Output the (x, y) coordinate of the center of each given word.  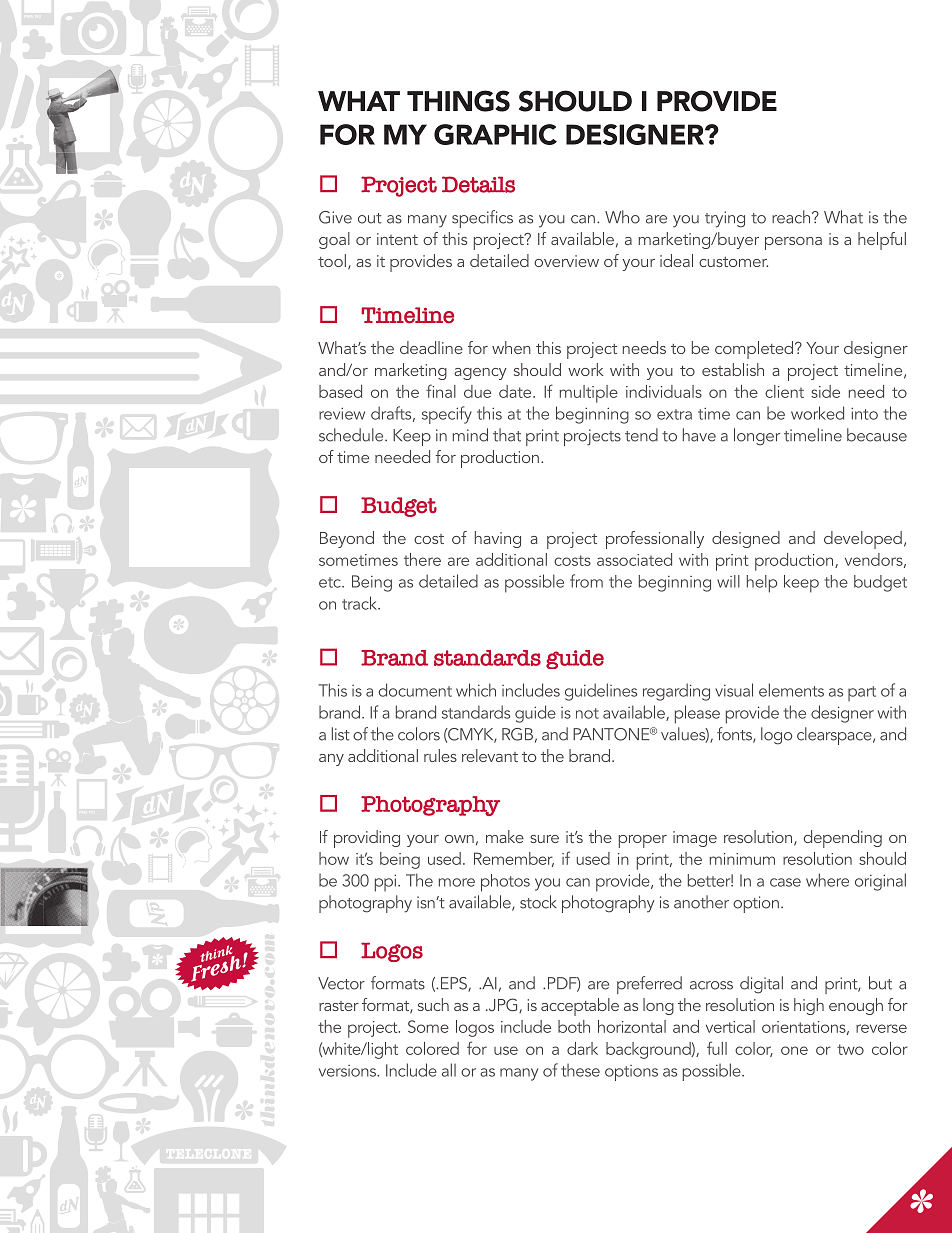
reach (791, 217)
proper (643, 841)
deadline (431, 347)
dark (582, 1048)
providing (367, 839)
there (422, 559)
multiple (588, 394)
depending (843, 839)
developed (863, 540)
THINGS (458, 101)
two (850, 1049)
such (433, 1004)
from (586, 581)
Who (622, 217)
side (825, 391)
